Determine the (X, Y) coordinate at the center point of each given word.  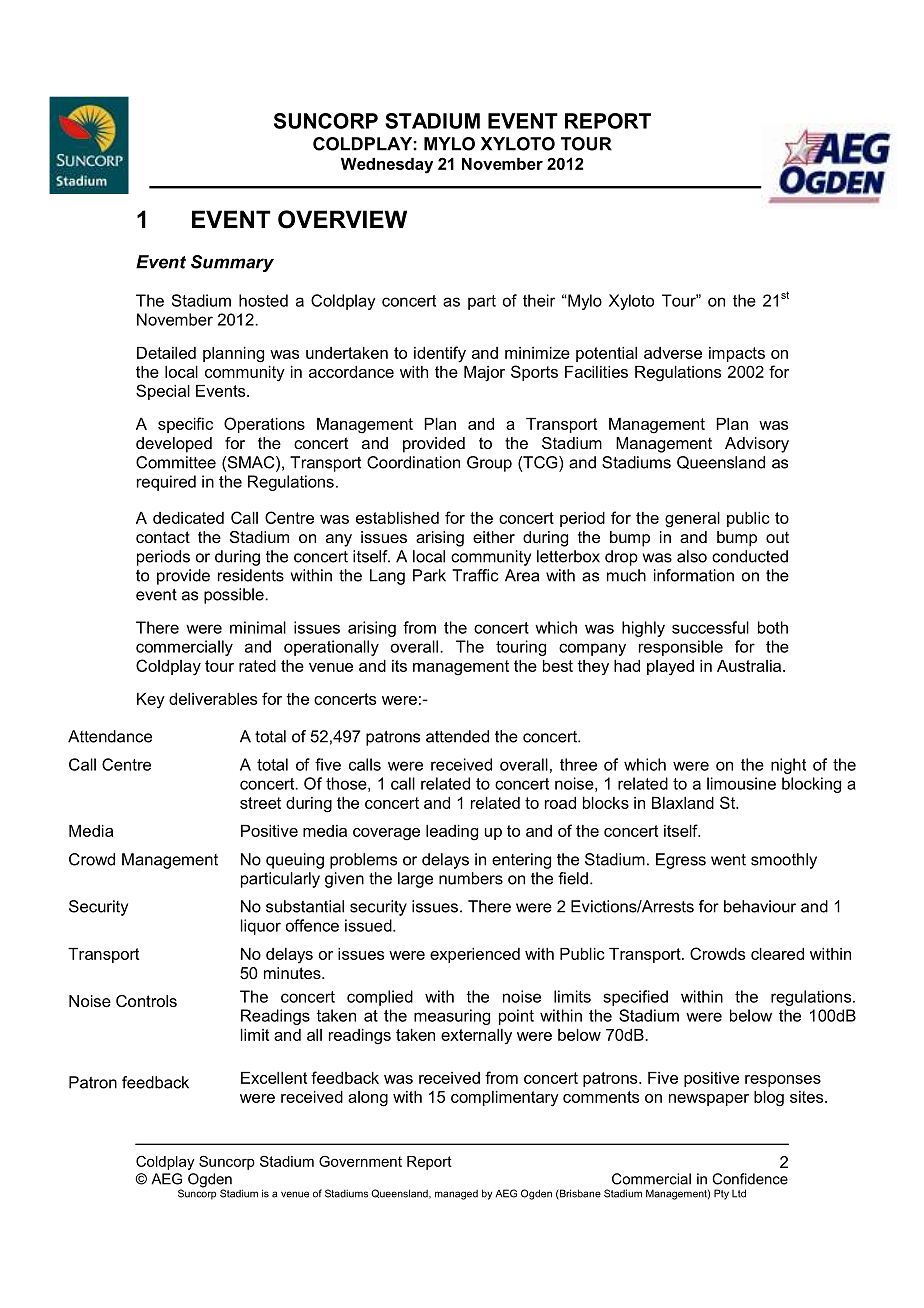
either (494, 537)
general (692, 520)
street (260, 803)
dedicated (188, 518)
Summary (232, 263)
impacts (737, 354)
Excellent (274, 1078)
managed (456, 1195)
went (728, 860)
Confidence (750, 1179)
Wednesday (387, 166)
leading (452, 833)
